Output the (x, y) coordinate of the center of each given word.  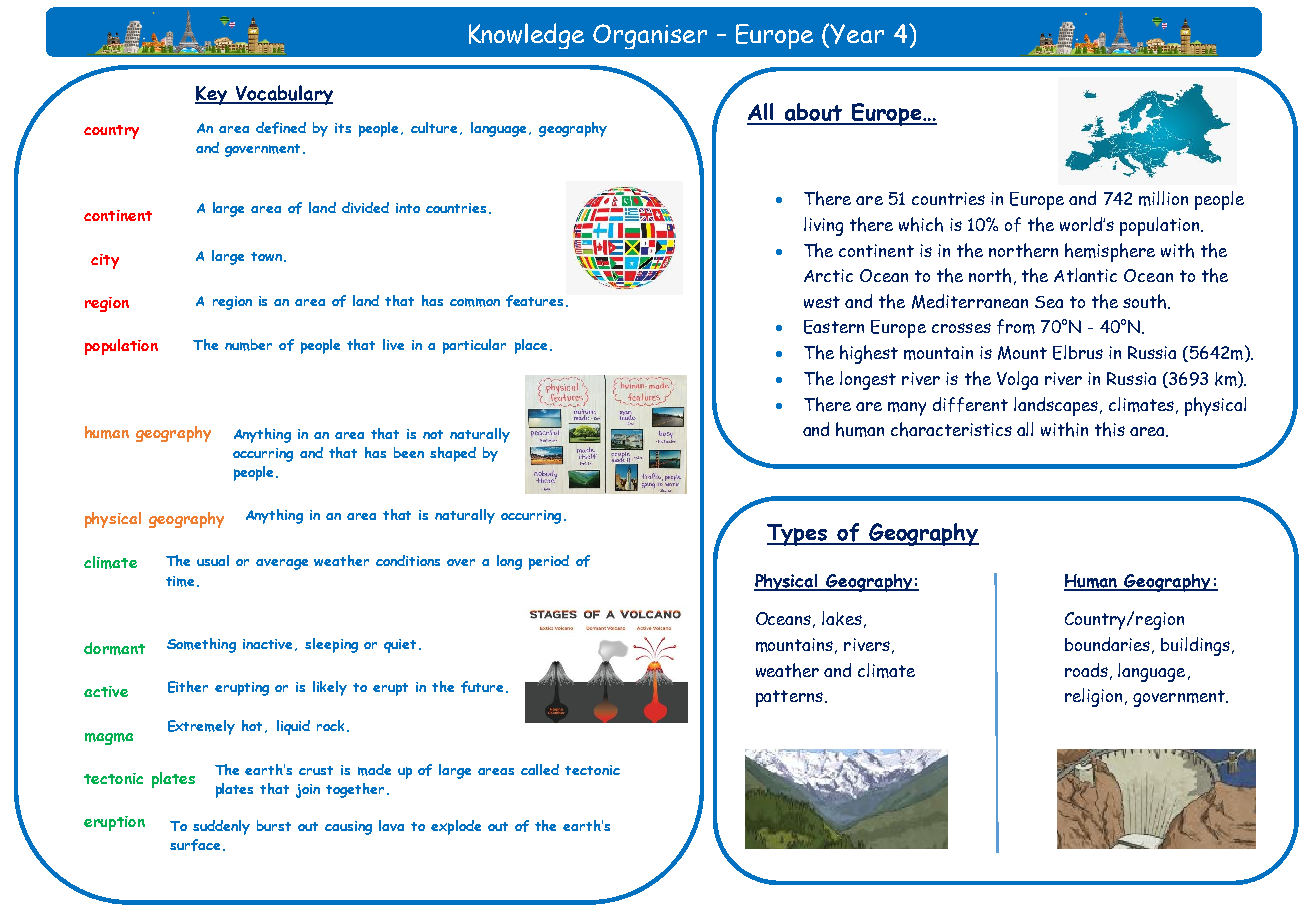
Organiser (650, 36)
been (409, 452)
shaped (453, 454)
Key (212, 95)
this (1110, 429)
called (540, 769)
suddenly (221, 827)
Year (857, 34)
